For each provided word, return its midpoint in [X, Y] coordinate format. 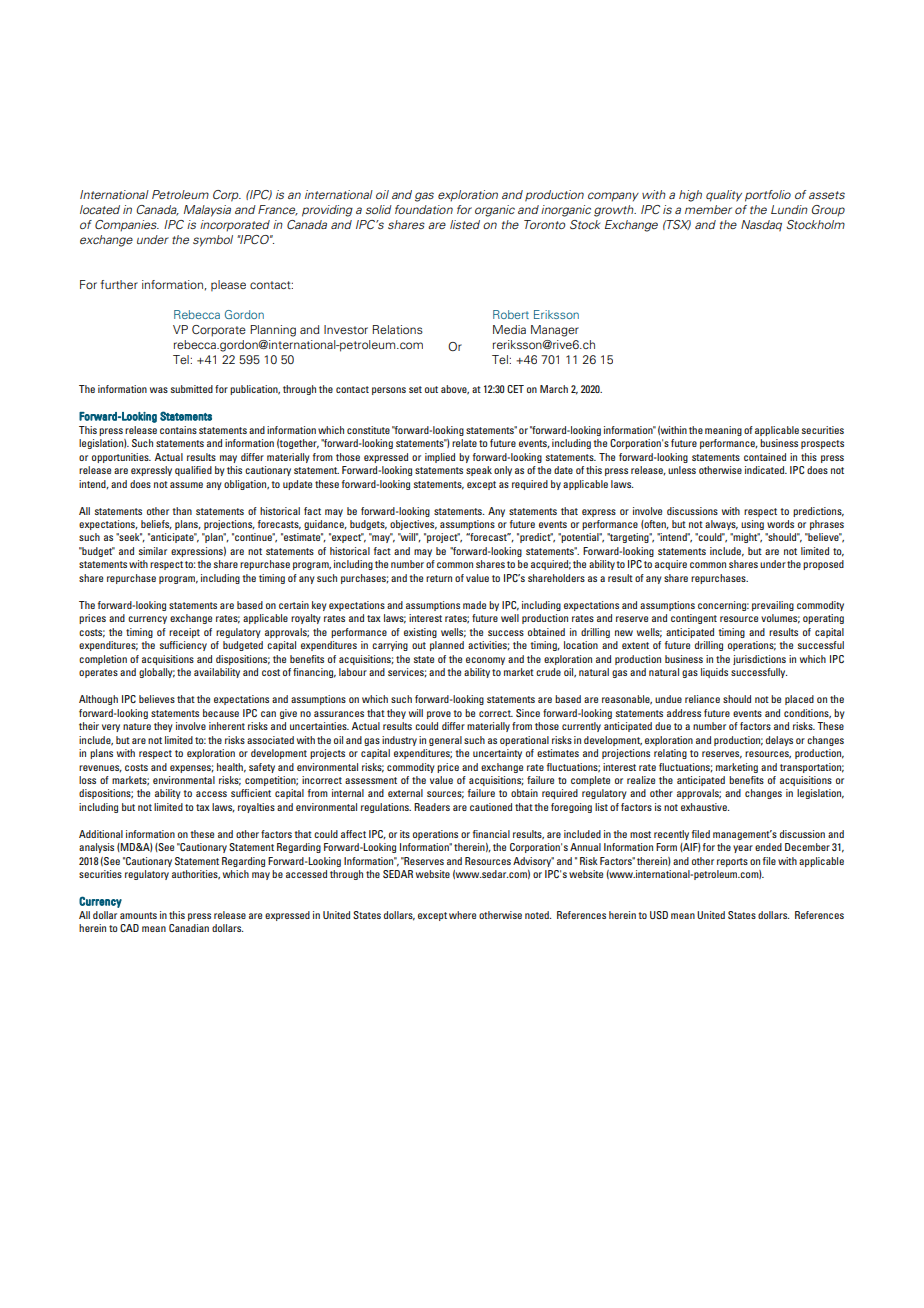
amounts [138, 915]
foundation [424, 209]
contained [765, 457]
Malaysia [207, 211]
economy [485, 661]
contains [178, 430]
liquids [714, 673]
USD [659, 915]
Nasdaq [761, 226]
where [462, 915]
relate [464, 443]
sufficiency [183, 646]
